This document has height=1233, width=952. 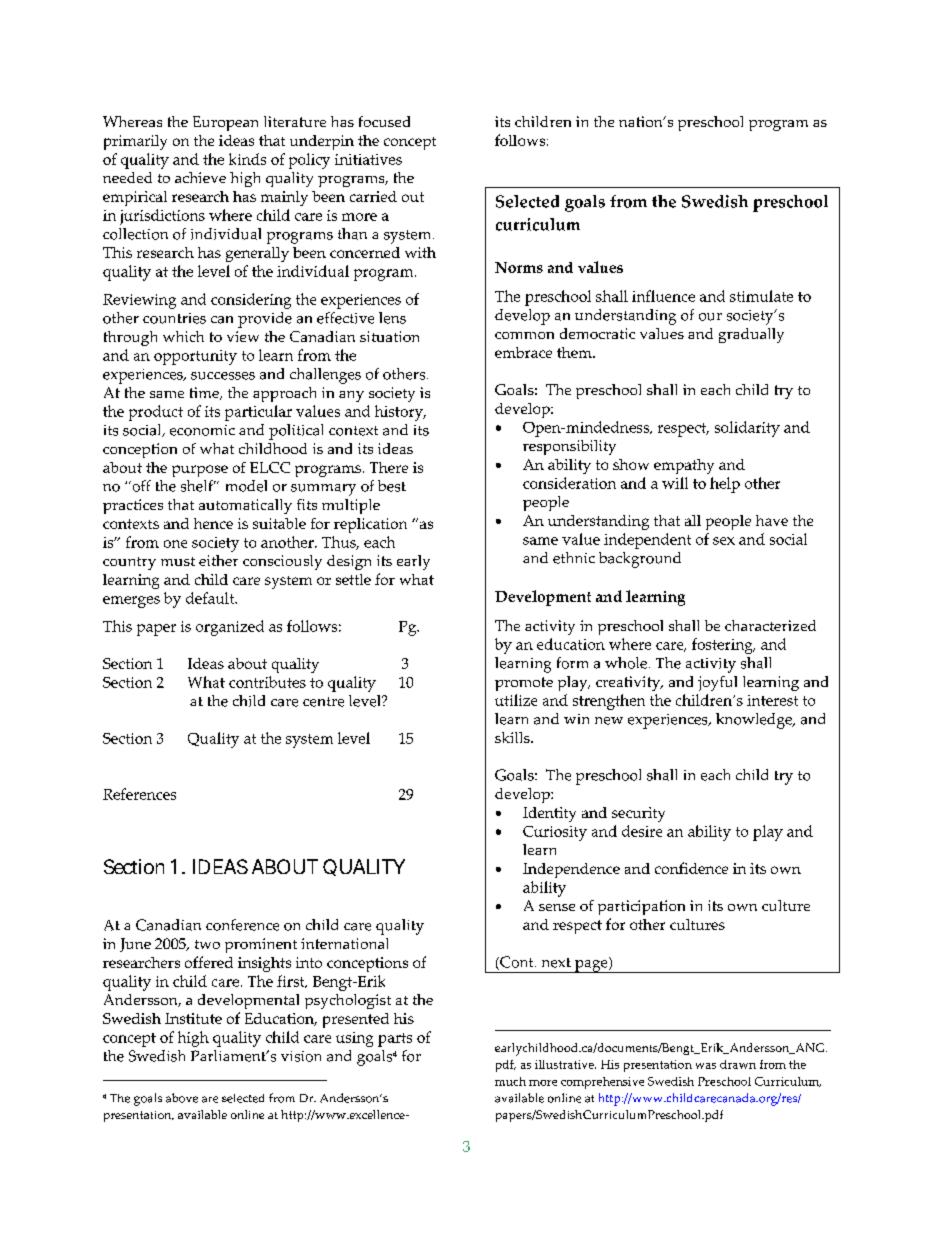 I want to click on much, so click(x=510, y=1081).
